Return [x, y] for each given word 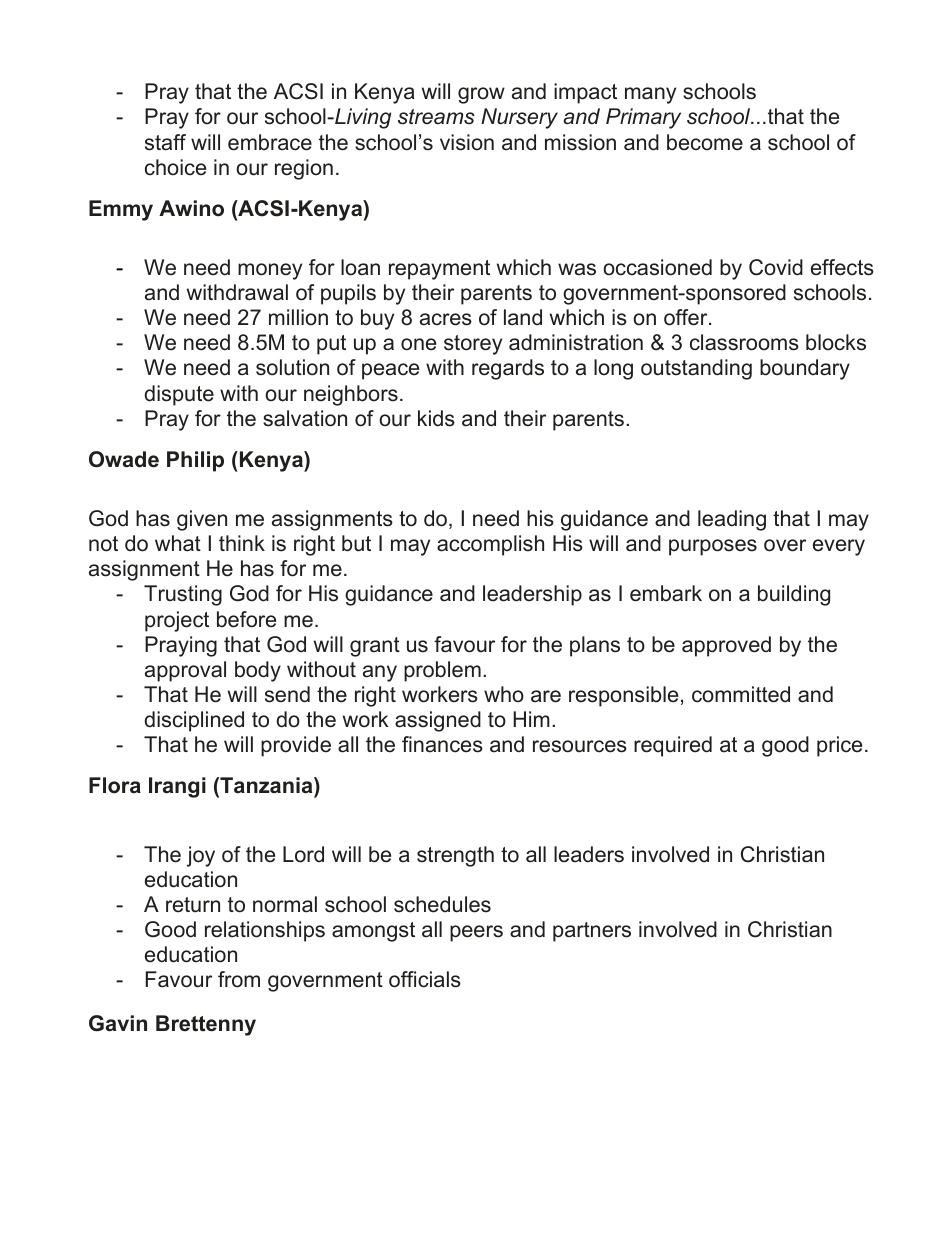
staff [165, 142]
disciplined [194, 721]
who [504, 694]
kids [436, 418]
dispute [179, 395]
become [705, 142]
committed [741, 694]
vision [467, 142]
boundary [805, 369]
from [239, 979]
